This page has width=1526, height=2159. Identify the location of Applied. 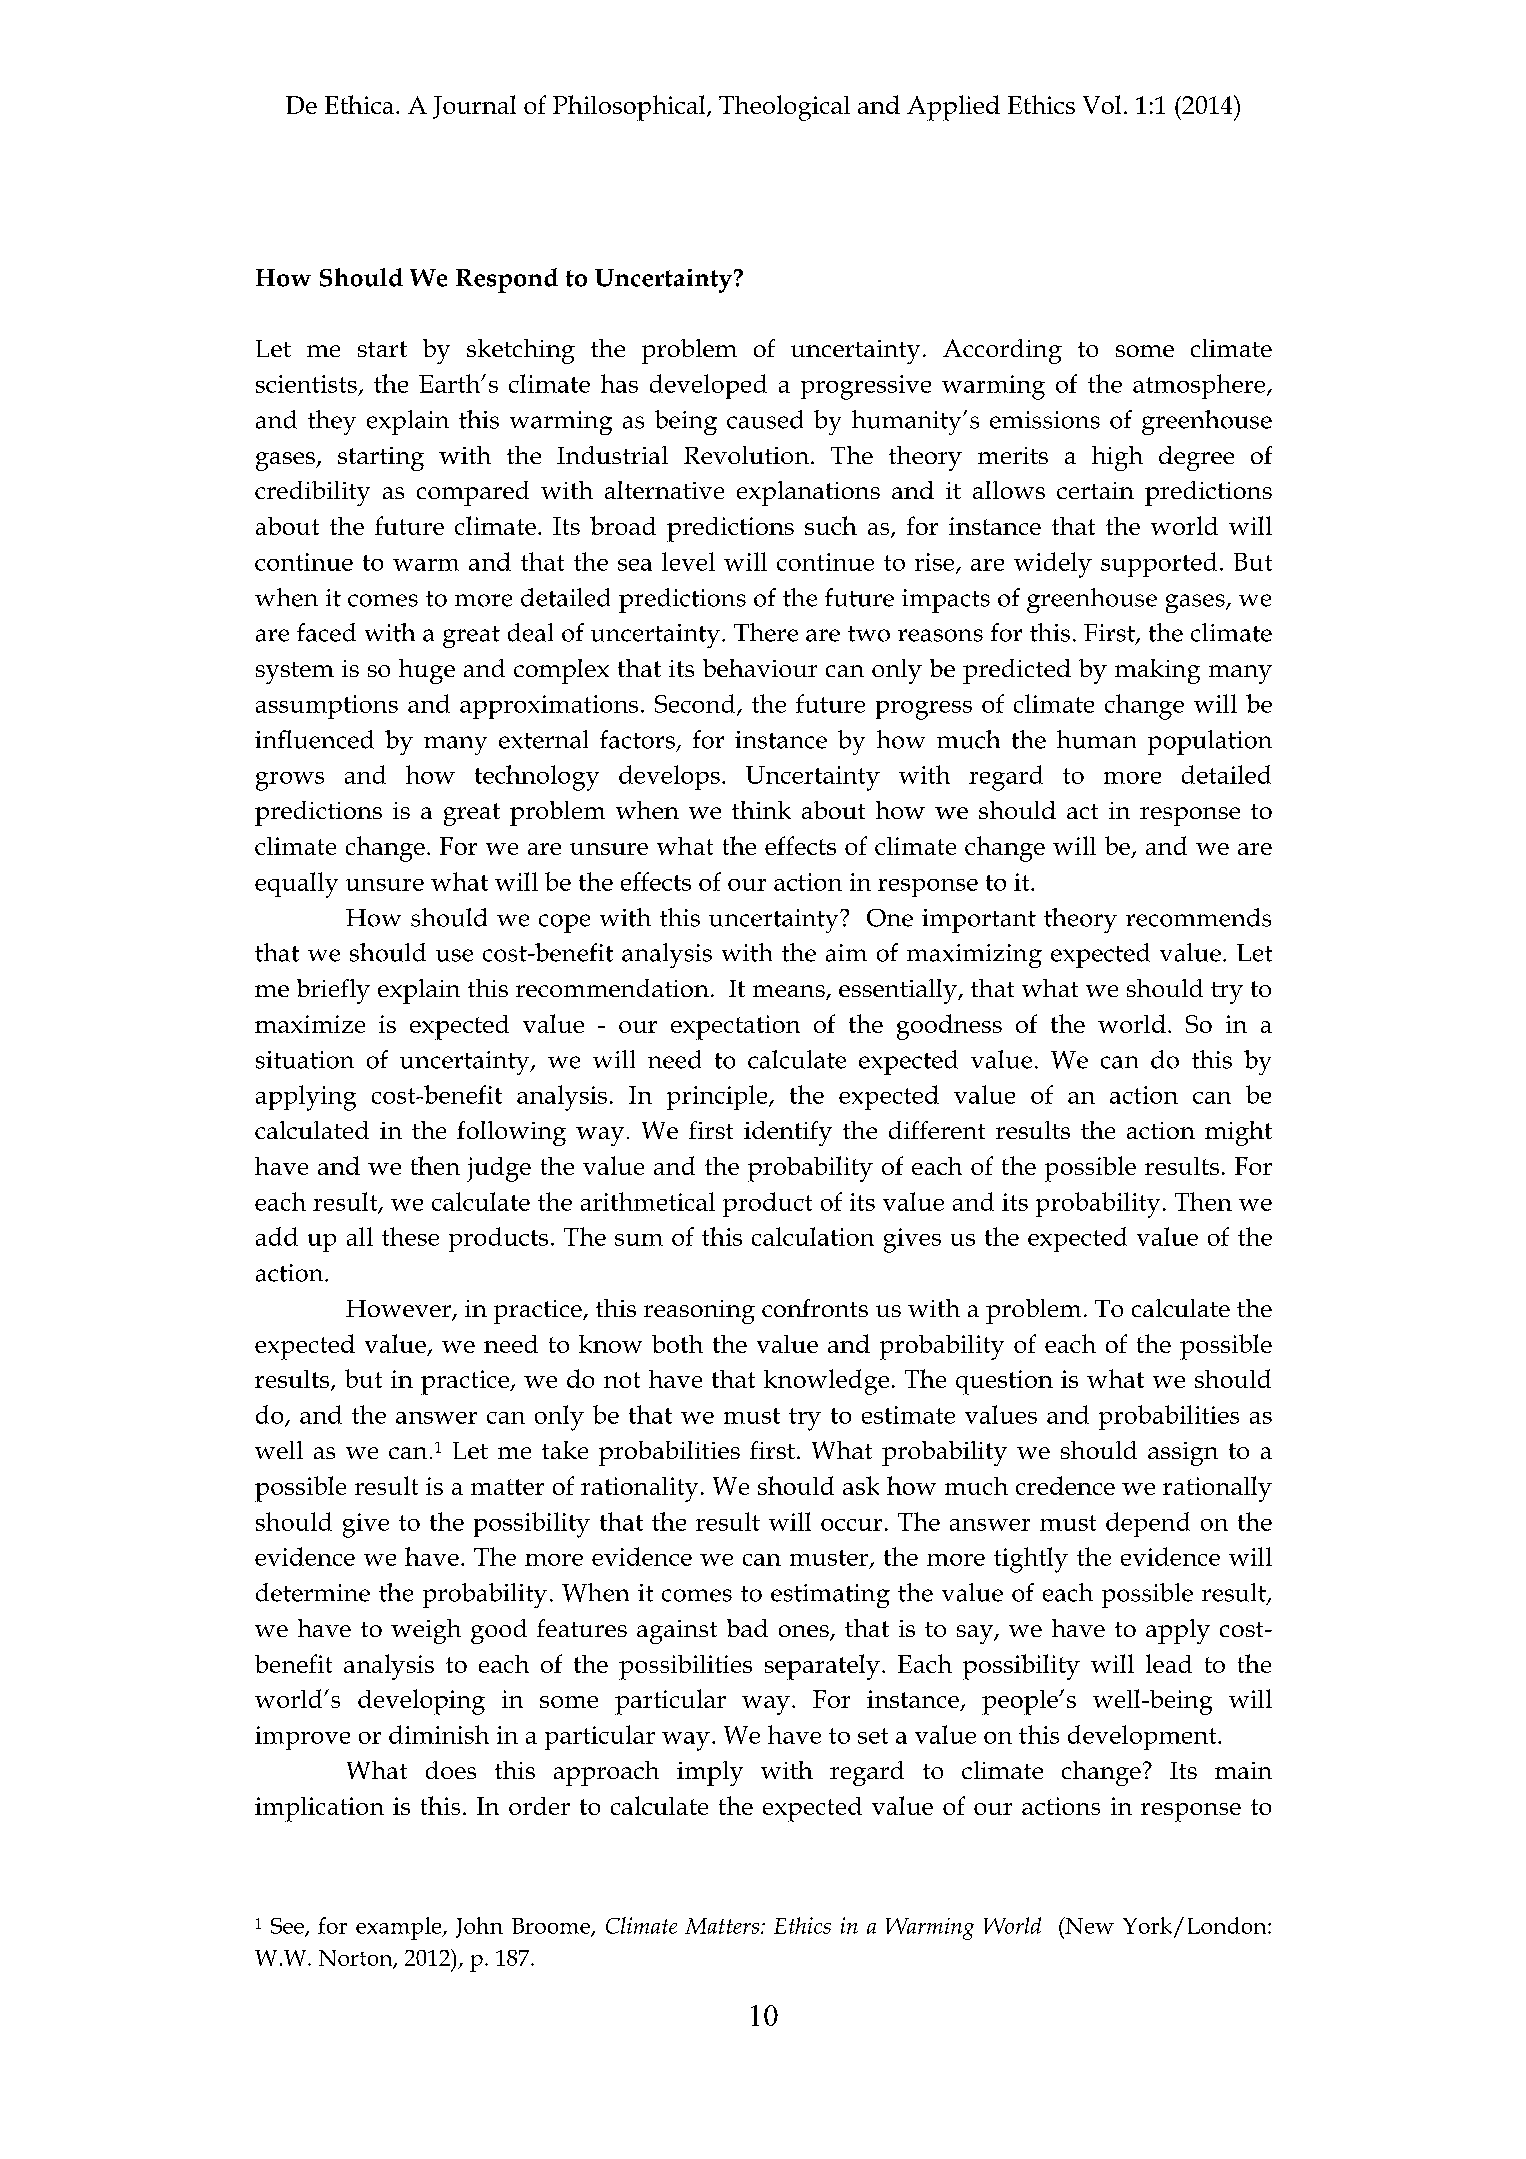
(953, 108).
